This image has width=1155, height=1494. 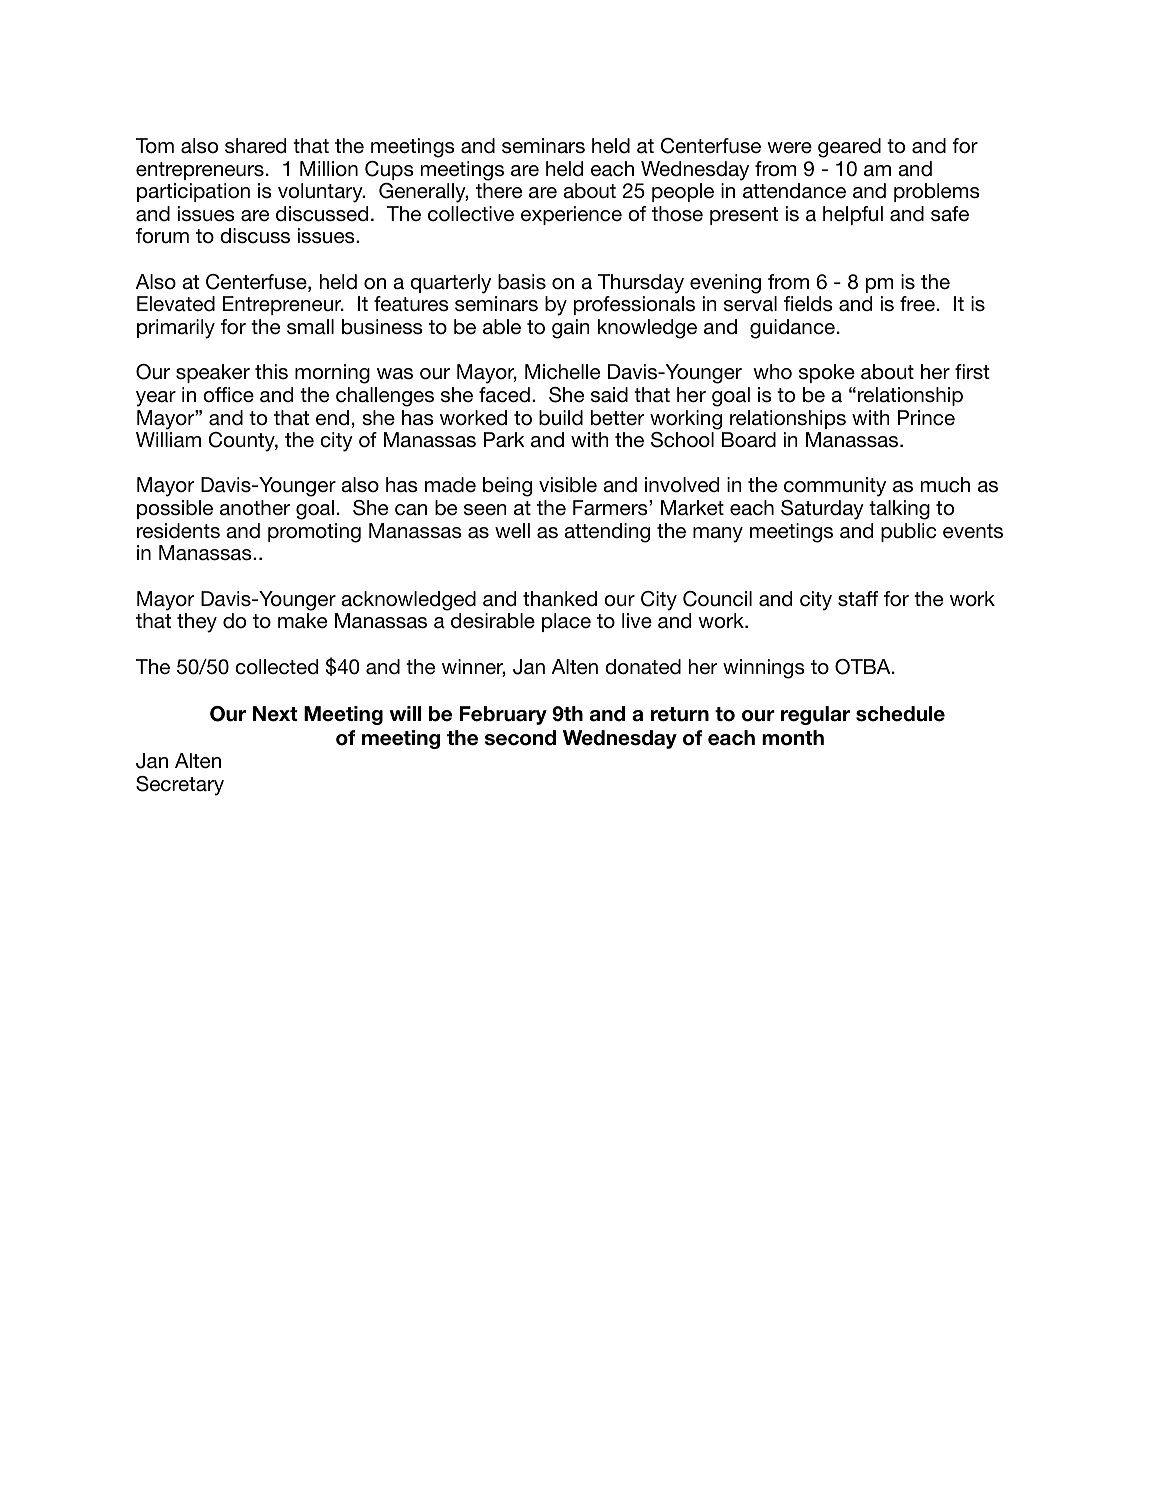 I want to click on shared, so click(x=255, y=146).
